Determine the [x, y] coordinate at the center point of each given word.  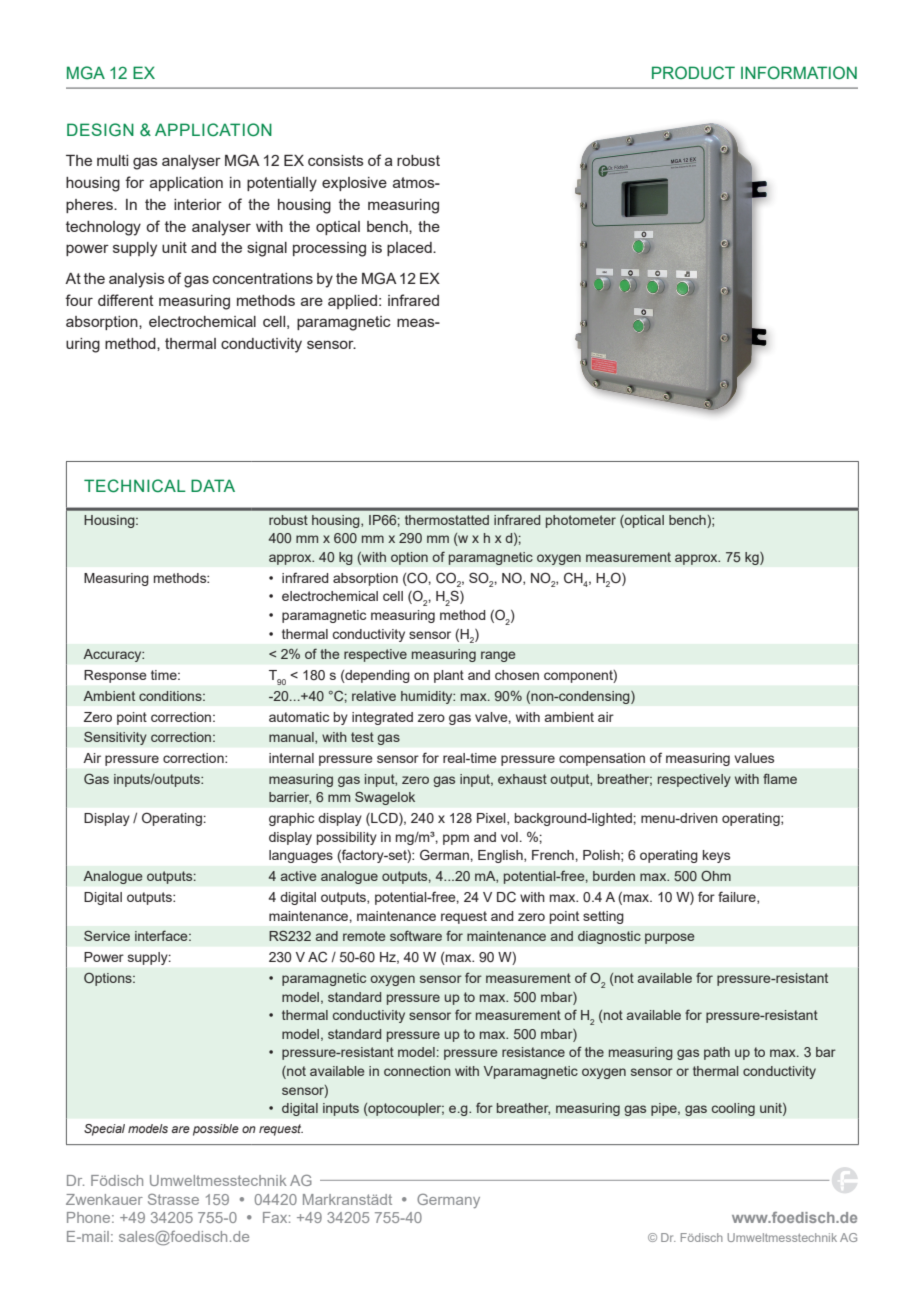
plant [449, 676]
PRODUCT [693, 73]
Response [115, 676]
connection [417, 1071]
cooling [733, 1109]
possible [216, 1130]
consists [336, 160]
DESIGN [100, 130]
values [754, 758]
